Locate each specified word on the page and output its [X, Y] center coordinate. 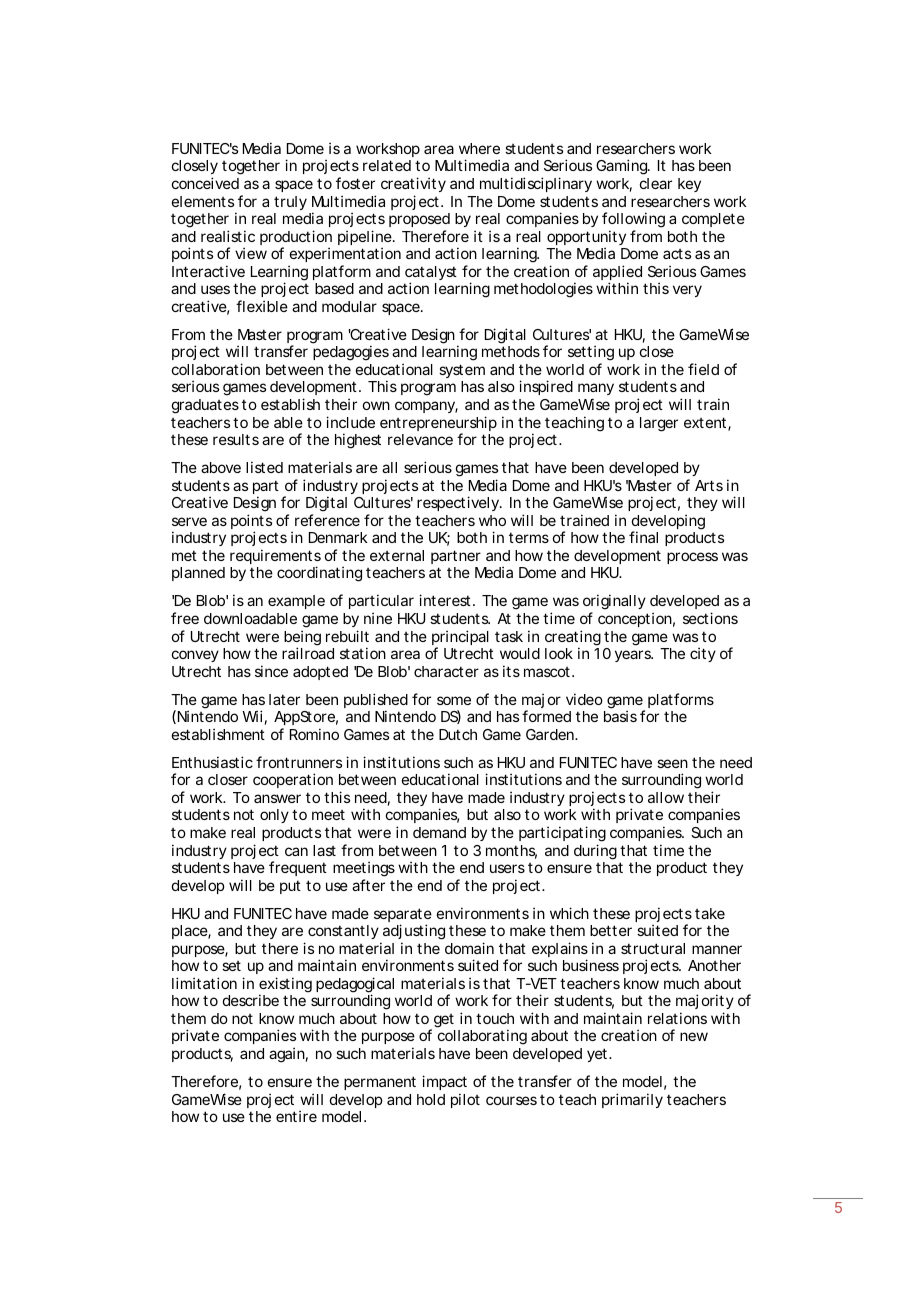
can [296, 851]
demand [439, 832]
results [236, 439]
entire [296, 1116]
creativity [413, 184]
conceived [205, 183]
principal [460, 639]
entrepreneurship [438, 425]
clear [656, 183]
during [595, 852]
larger [659, 424]
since [271, 671]
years [634, 656]
